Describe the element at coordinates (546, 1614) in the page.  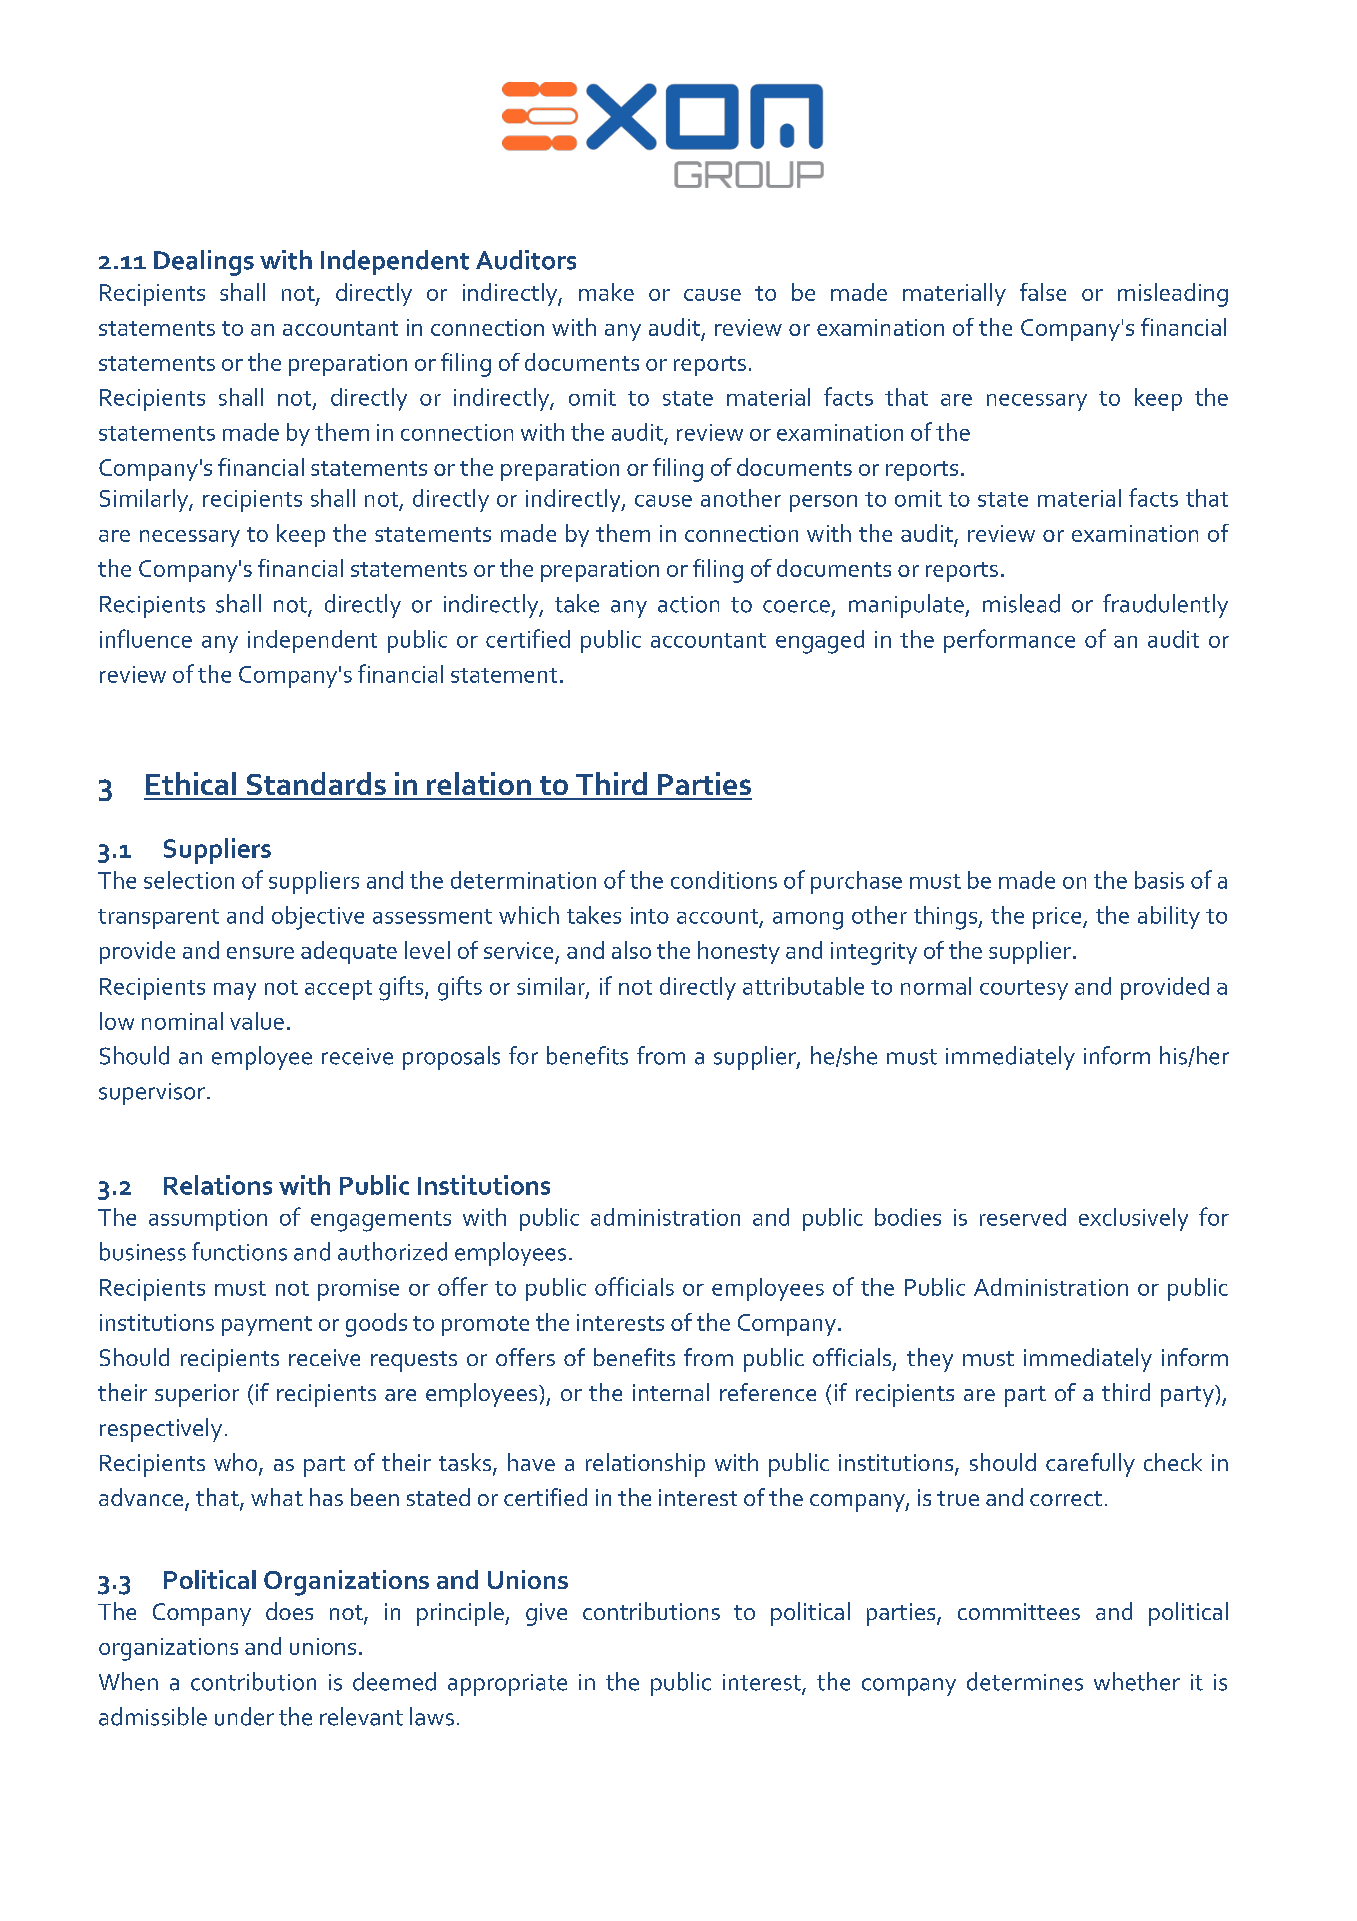
I see `give` at that location.
